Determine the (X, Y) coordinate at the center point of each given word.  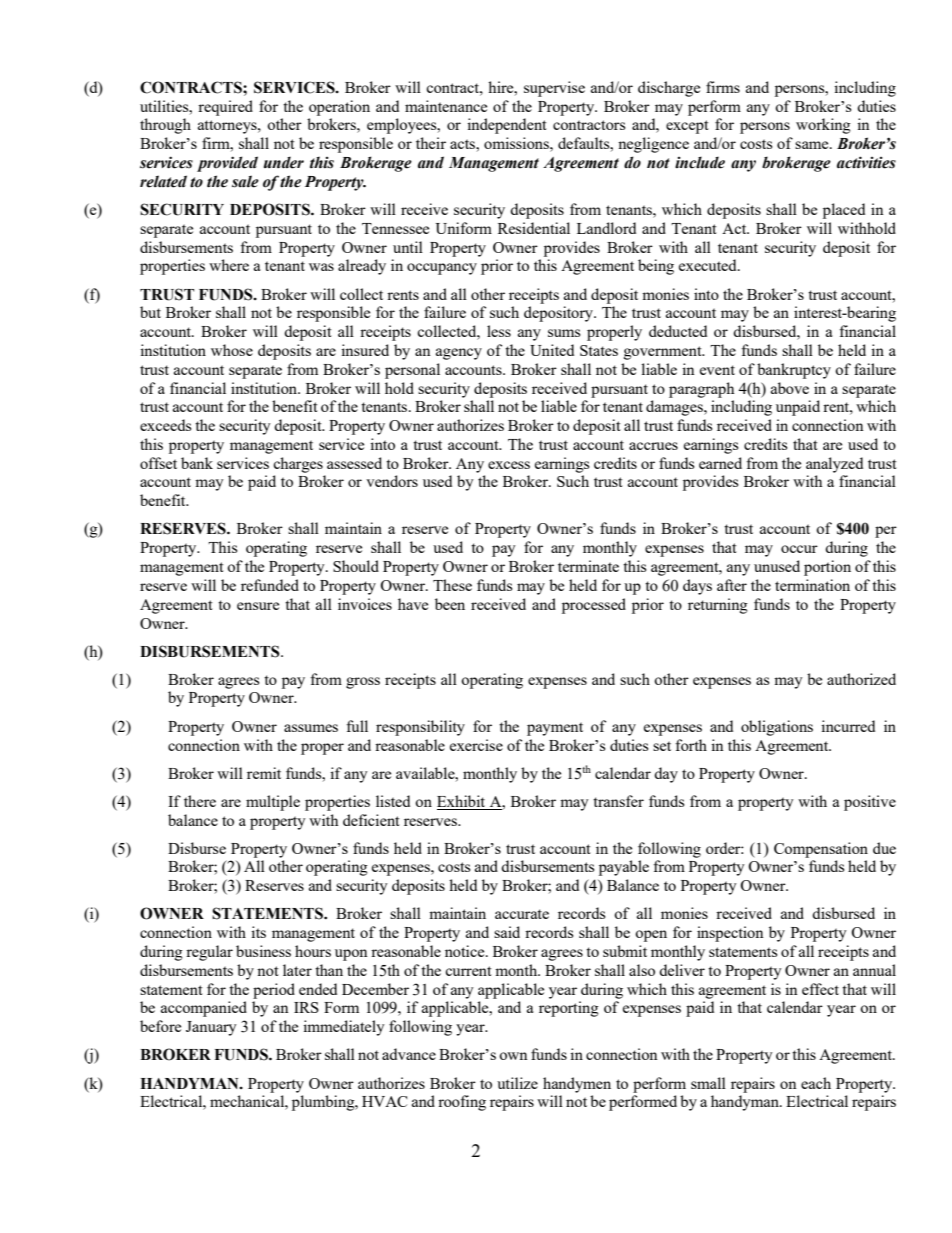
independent (507, 126)
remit (264, 773)
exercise (476, 745)
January (211, 1028)
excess (509, 465)
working (823, 126)
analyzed (834, 465)
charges (298, 465)
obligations (777, 728)
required (225, 108)
